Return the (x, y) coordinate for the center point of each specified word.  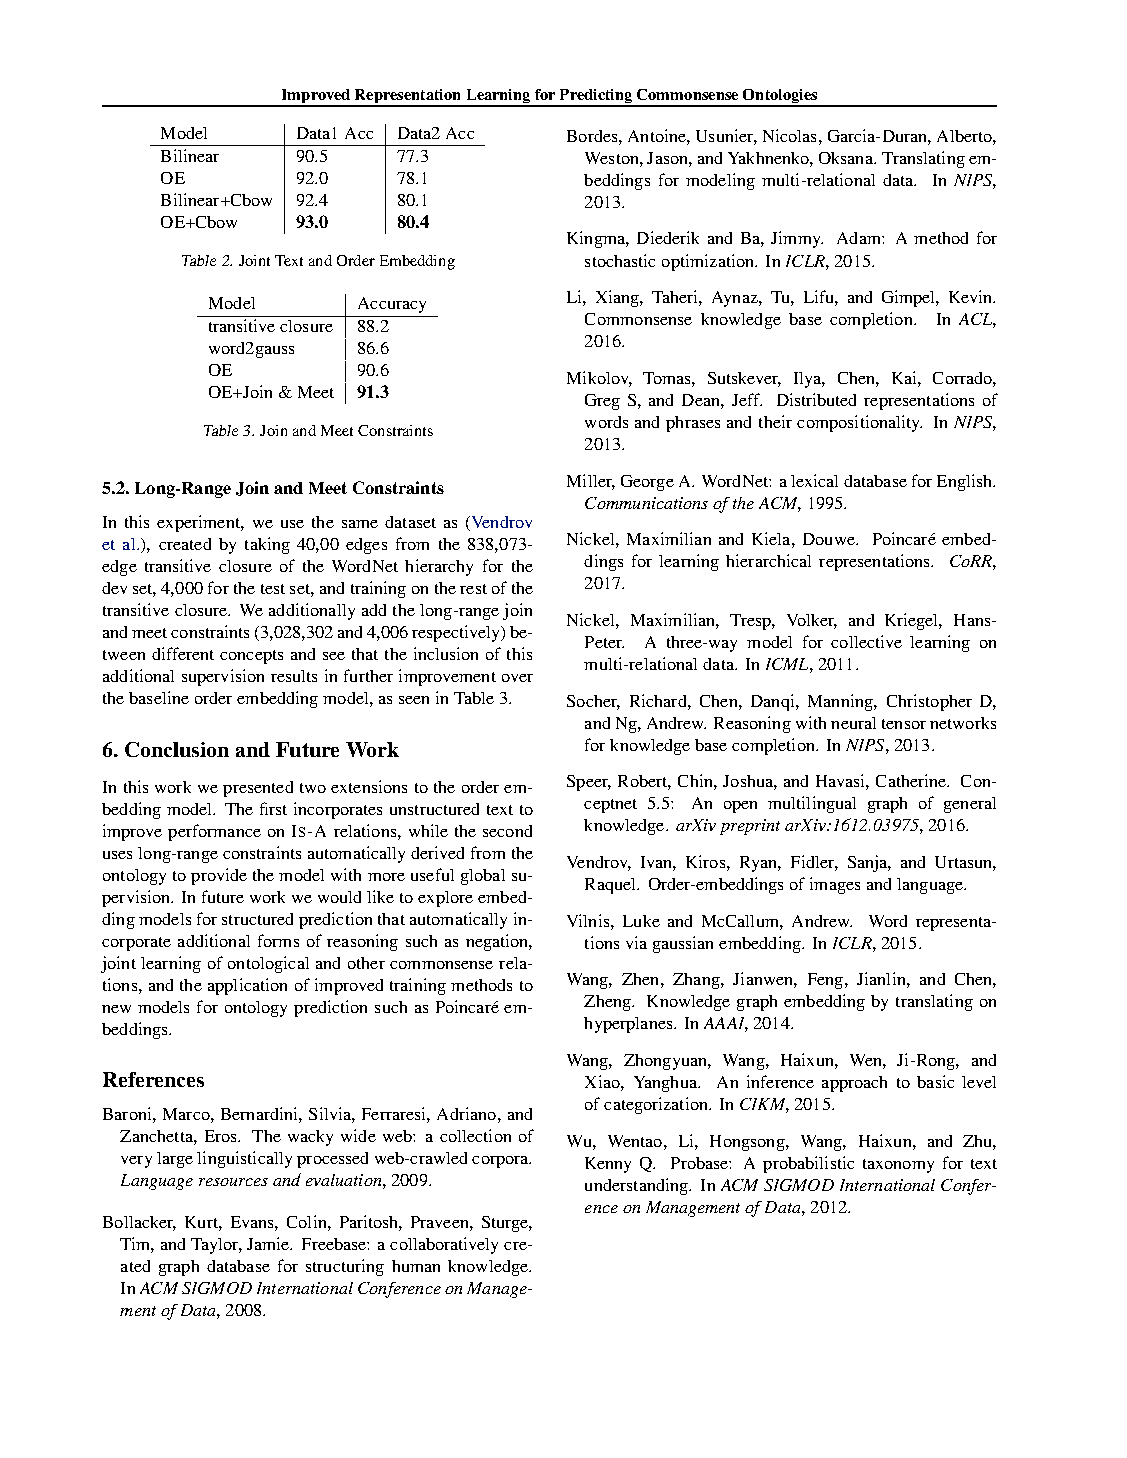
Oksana (847, 158)
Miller (591, 481)
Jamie (269, 1243)
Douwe (830, 539)
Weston (613, 158)
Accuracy (392, 305)
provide (219, 876)
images (835, 885)
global (483, 877)
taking (267, 545)
